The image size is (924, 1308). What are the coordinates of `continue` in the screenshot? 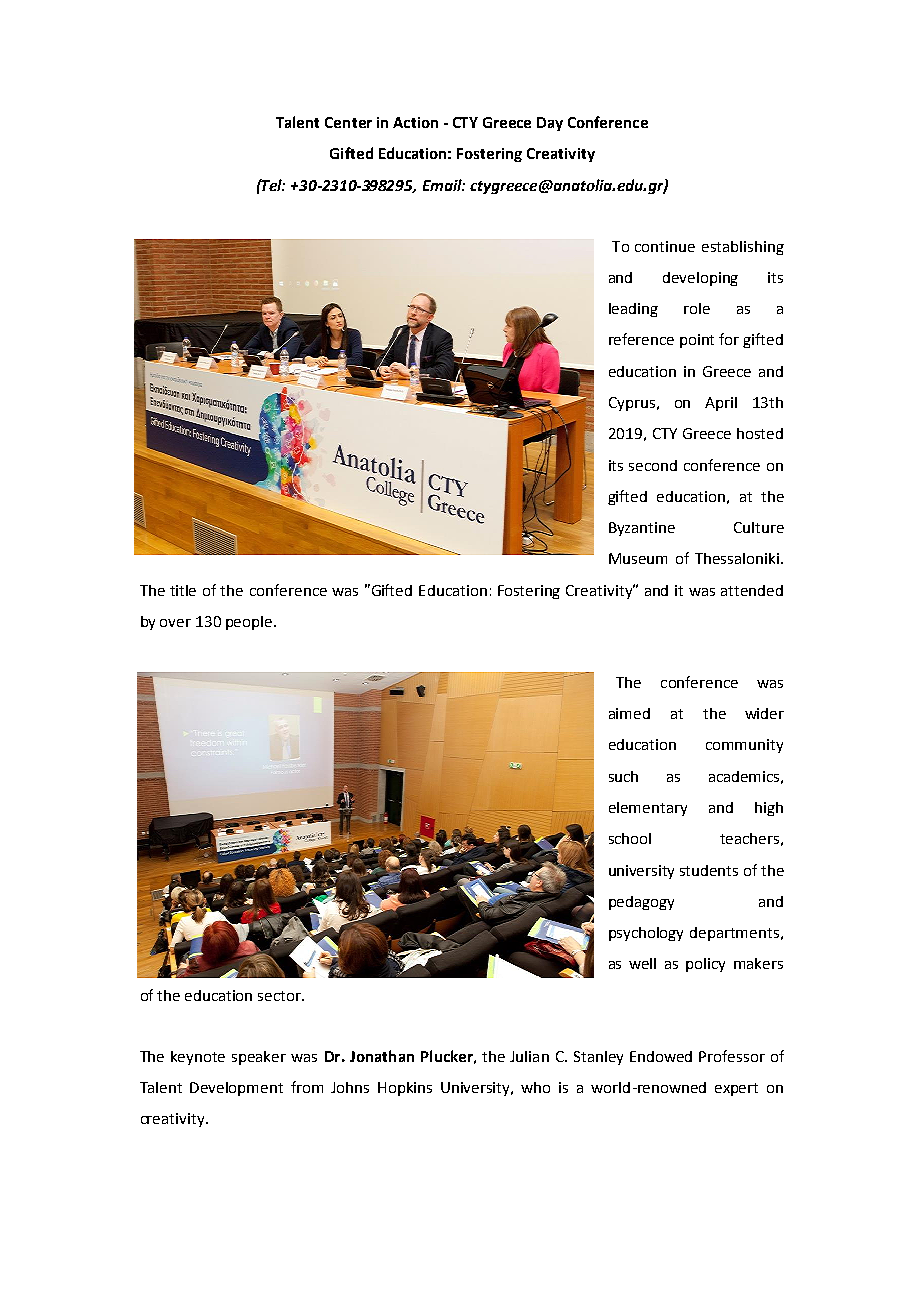 It's located at (665, 246).
